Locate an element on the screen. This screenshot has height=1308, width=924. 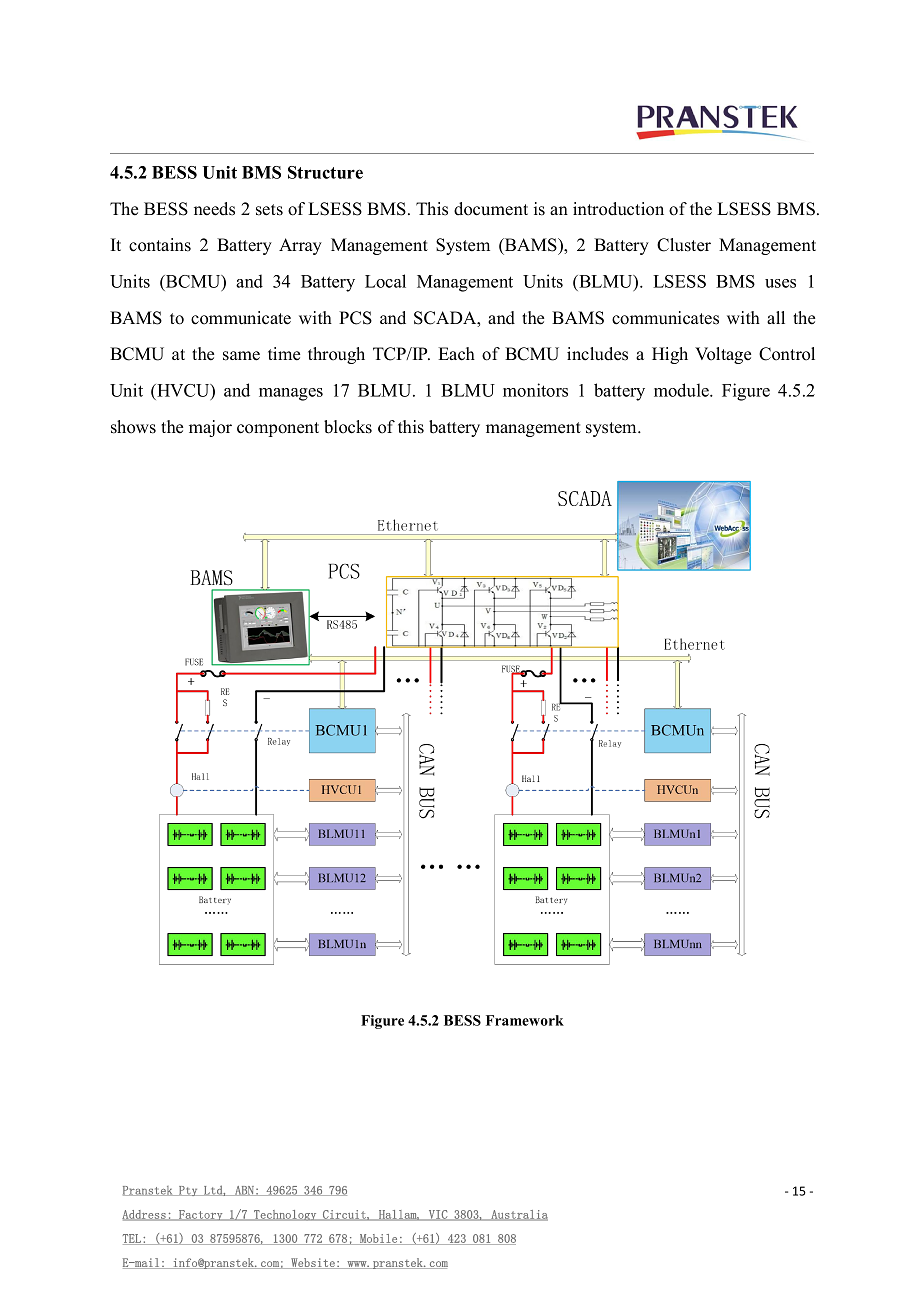
Cluster is located at coordinates (684, 245).
